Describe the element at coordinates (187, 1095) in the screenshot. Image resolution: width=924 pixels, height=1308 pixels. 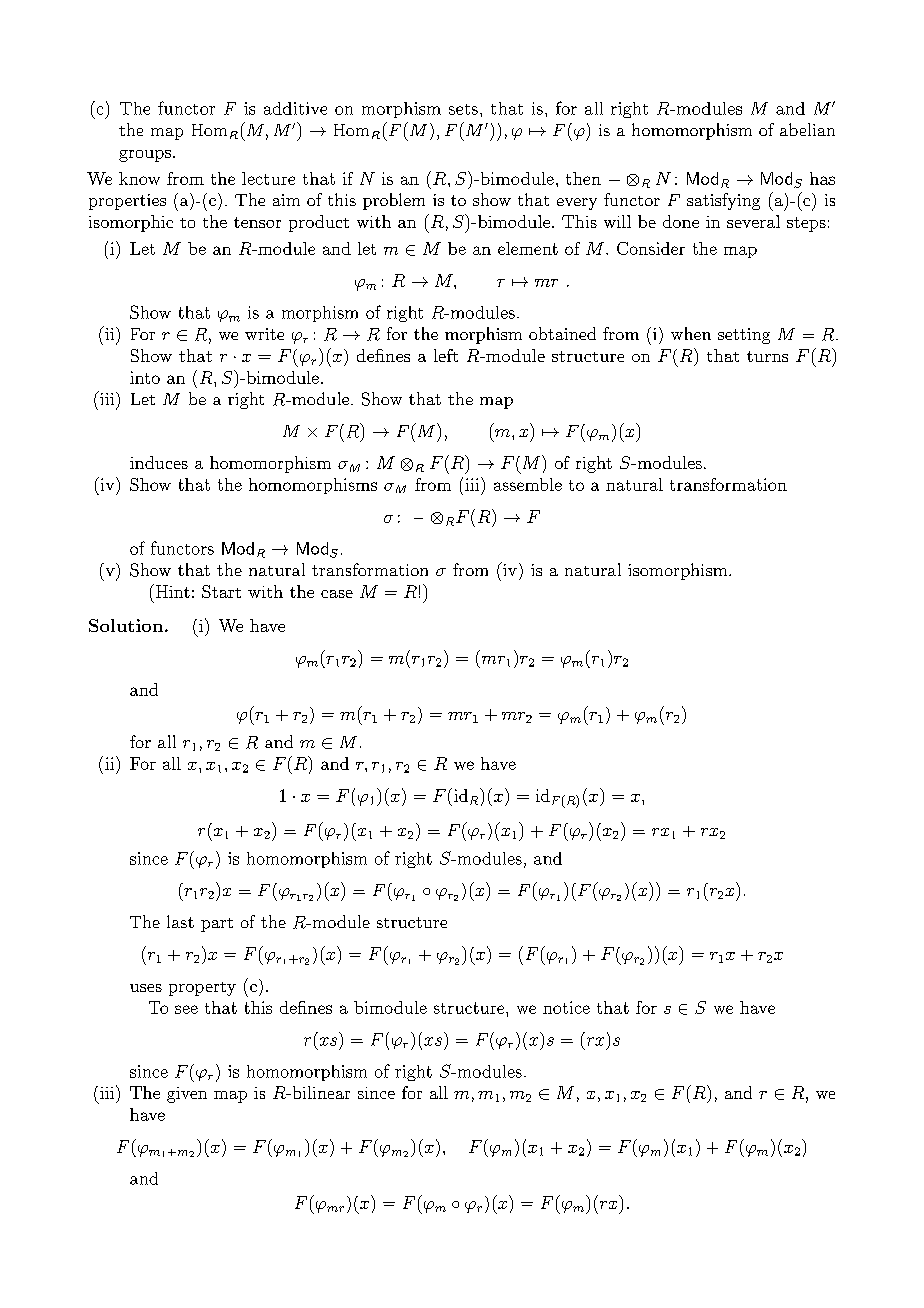
I see `given` at that location.
